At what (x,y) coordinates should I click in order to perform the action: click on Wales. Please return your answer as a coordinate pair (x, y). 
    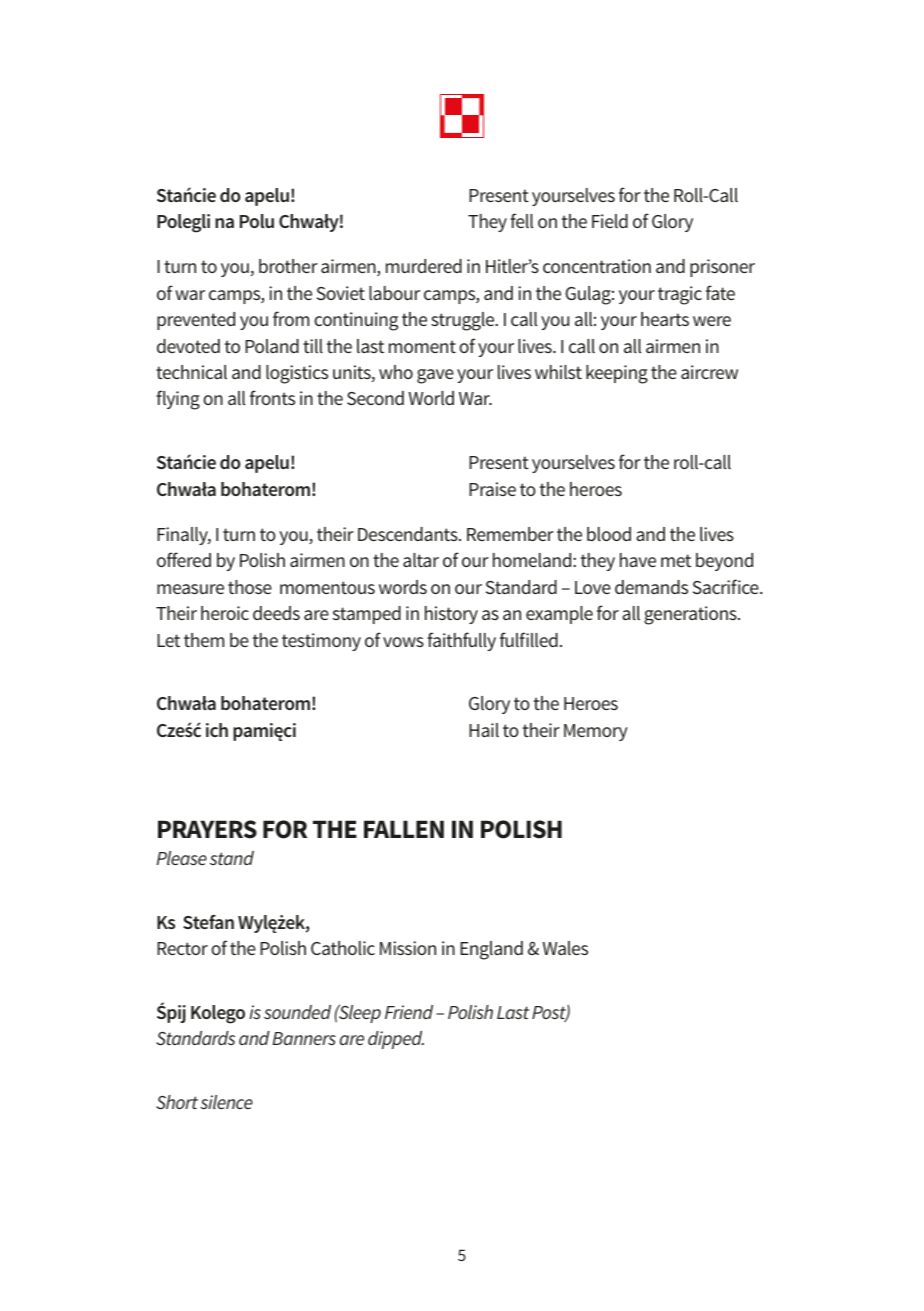
    Looking at the image, I should click on (565, 948).
